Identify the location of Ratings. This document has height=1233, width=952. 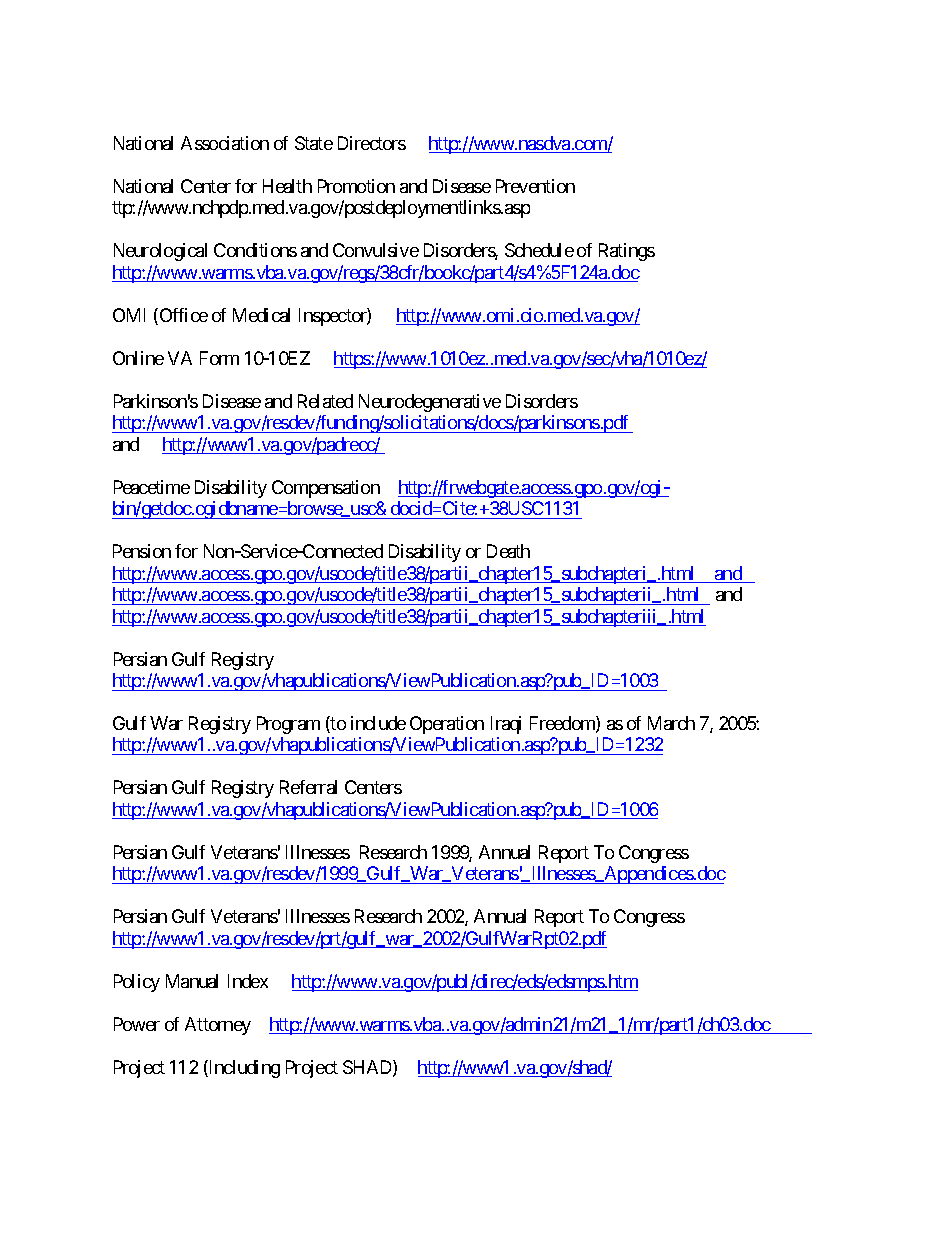
(627, 252).
